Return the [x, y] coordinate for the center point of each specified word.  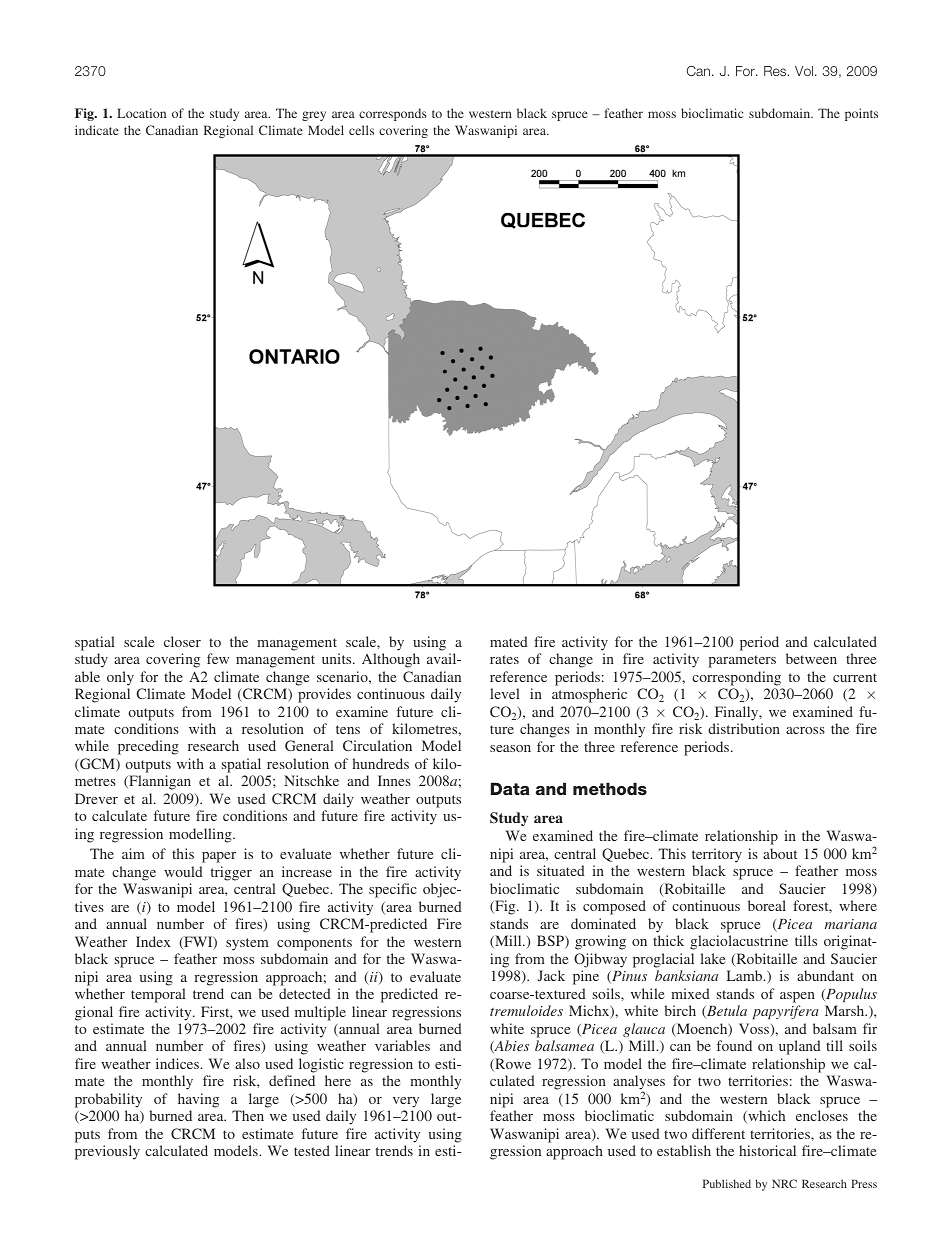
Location [141, 113]
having [198, 1100]
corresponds [393, 114]
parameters [742, 661]
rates [504, 659]
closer [182, 641]
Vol [804, 71]
